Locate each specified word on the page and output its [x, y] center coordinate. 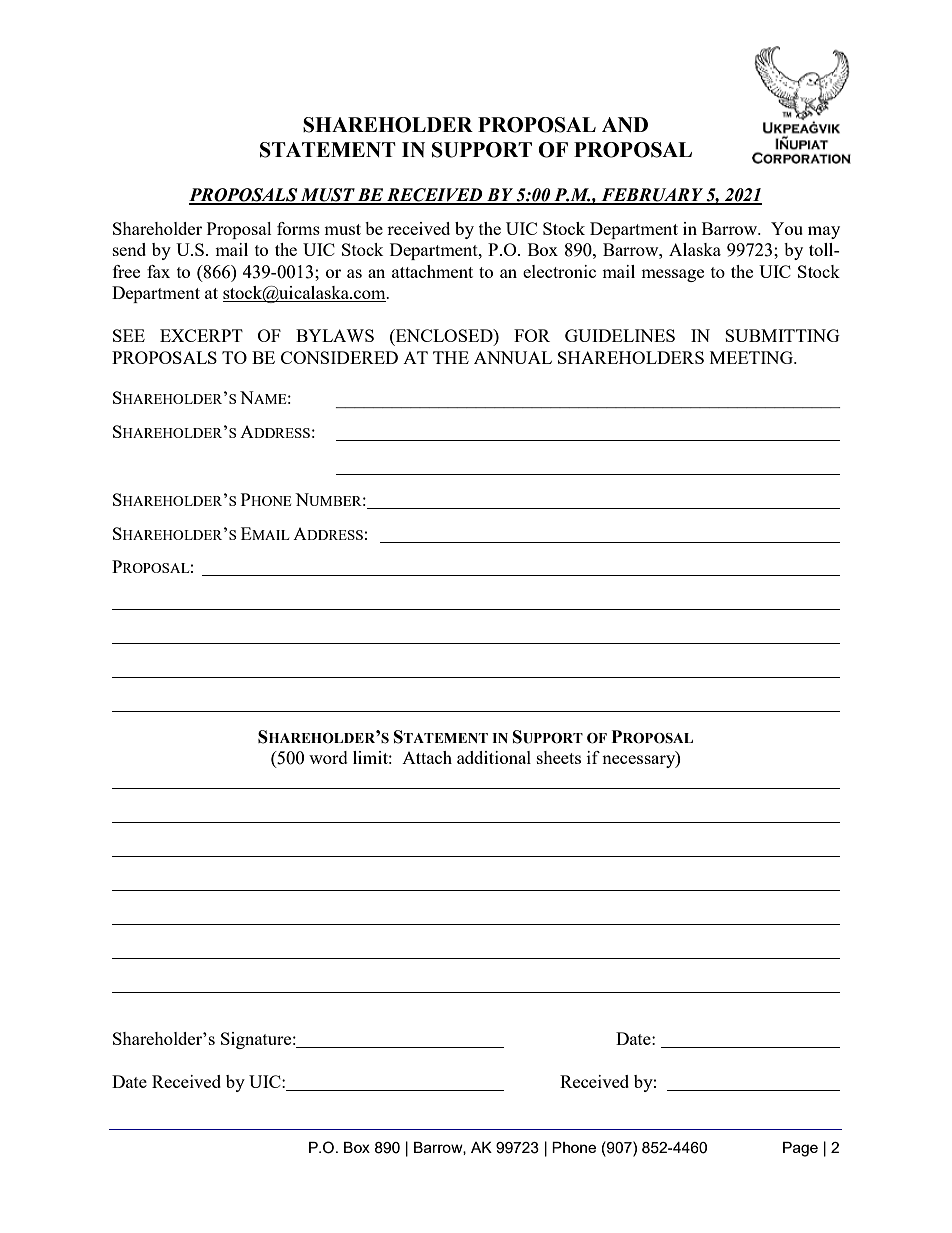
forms [298, 228]
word [328, 757]
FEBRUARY [652, 196]
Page [800, 1149]
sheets [559, 757]
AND [625, 124]
